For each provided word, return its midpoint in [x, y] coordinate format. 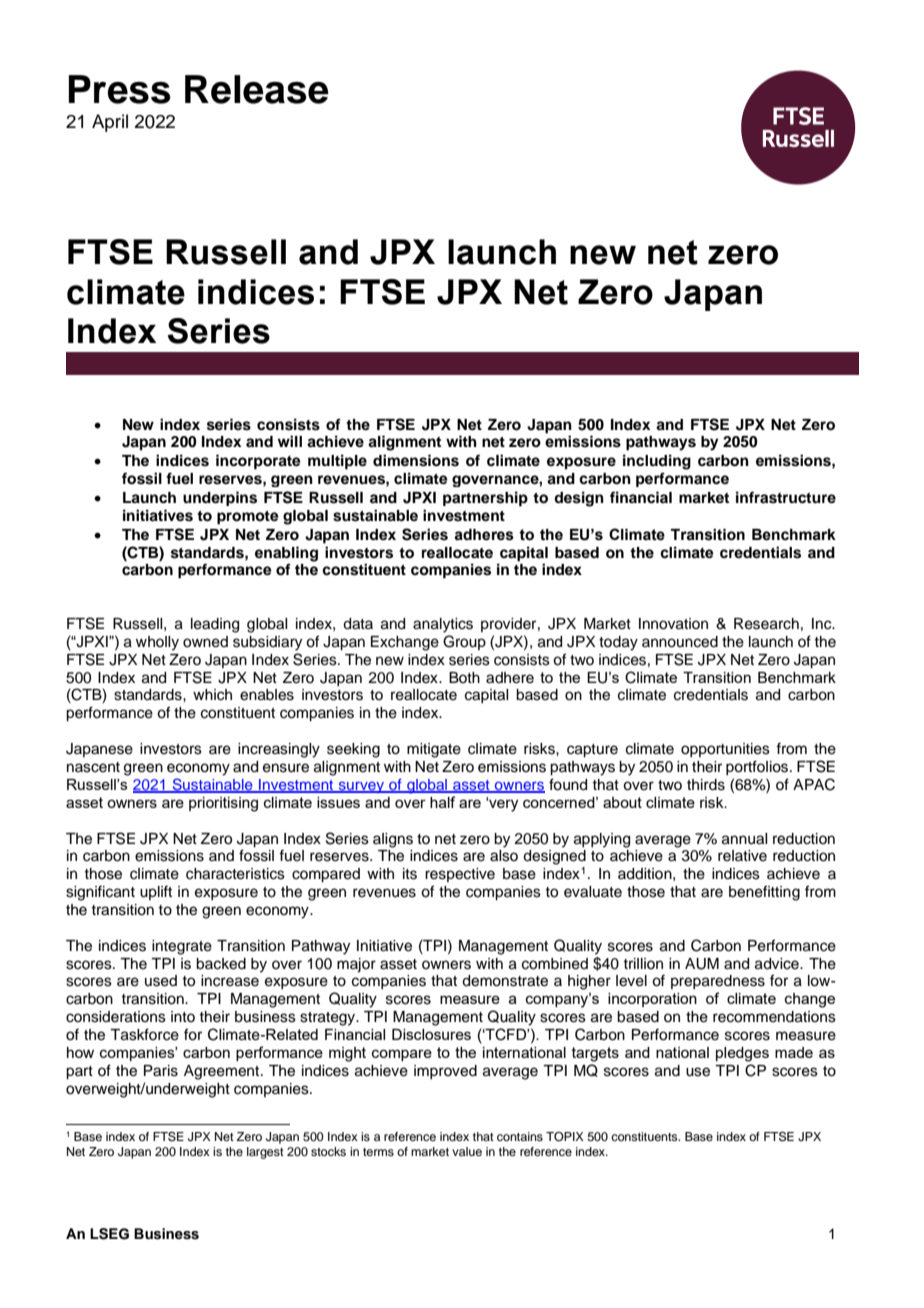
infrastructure [786, 497]
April [110, 123]
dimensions [416, 460]
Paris [161, 1071]
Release [257, 89]
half [442, 802]
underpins [220, 498]
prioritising [223, 804]
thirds [706, 785]
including [657, 462]
